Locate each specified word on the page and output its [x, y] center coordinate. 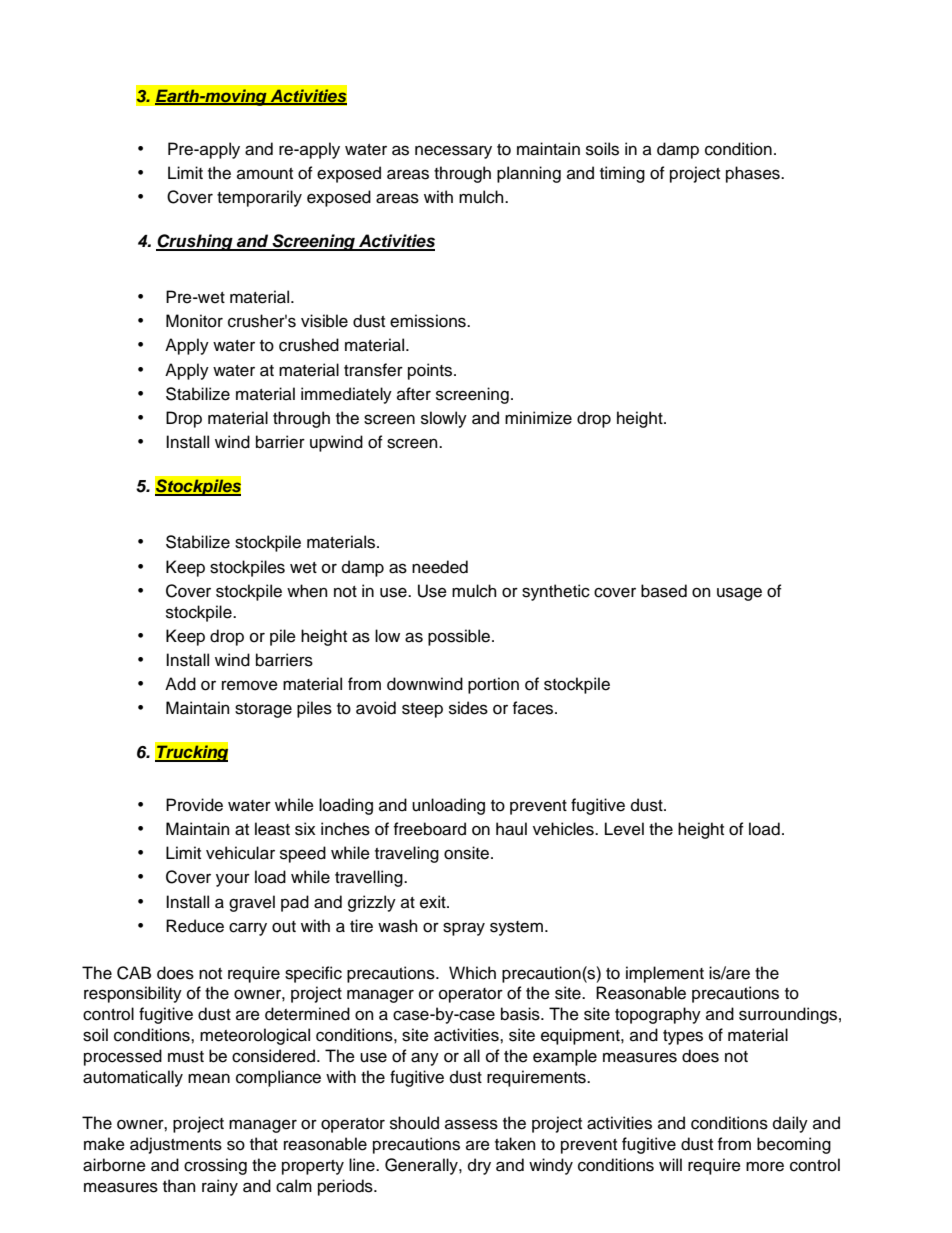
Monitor [194, 321]
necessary [453, 152]
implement [665, 974]
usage [739, 594]
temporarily [259, 198]
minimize [538, 418]
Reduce [195, 926]
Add [180, 684]
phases [754, 174]
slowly [444, 419]
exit [434, 902]
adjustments [176, 1145]
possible [459, 637]
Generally [422, 1166]
